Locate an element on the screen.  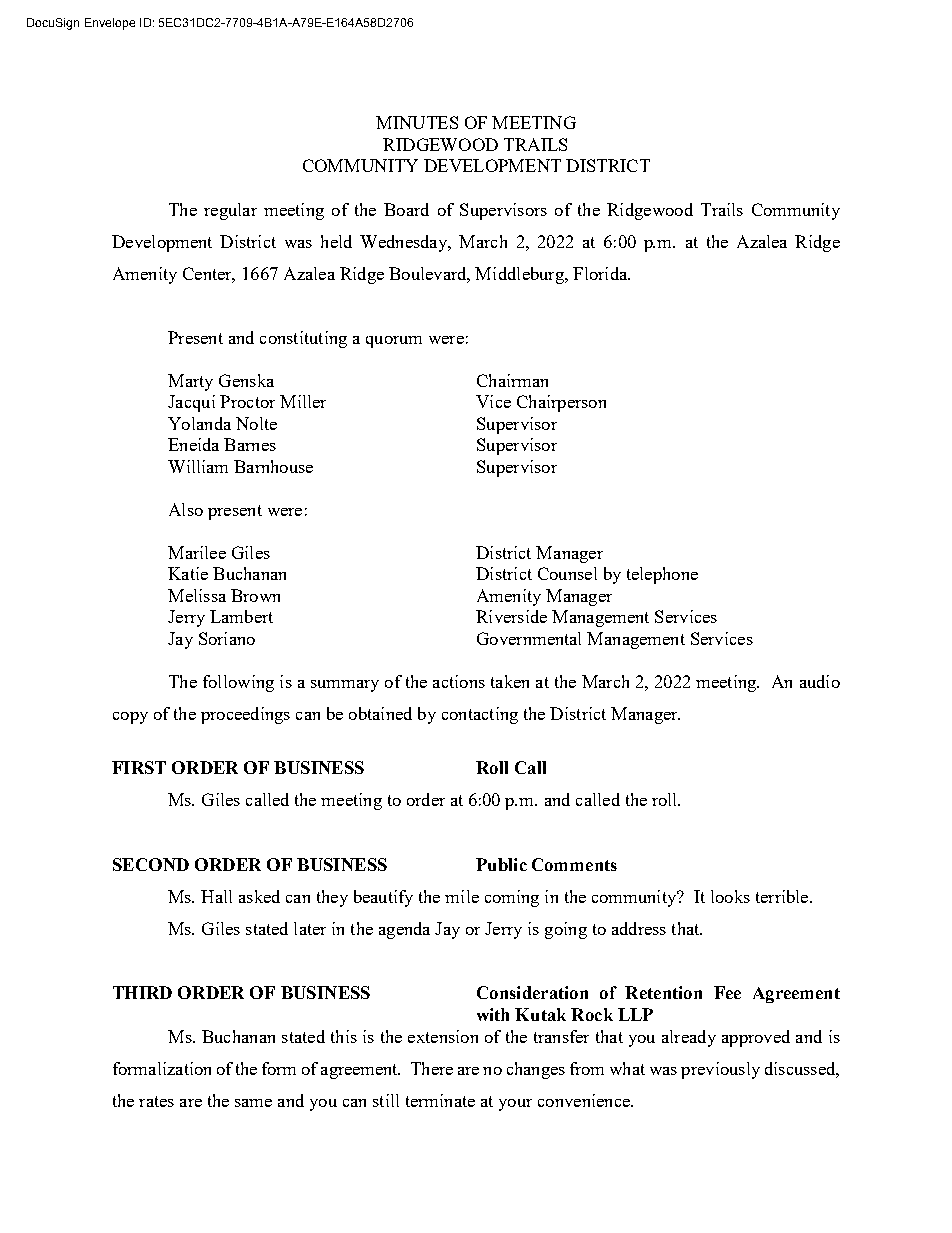
Florida is located at coordinates (601, 273).
